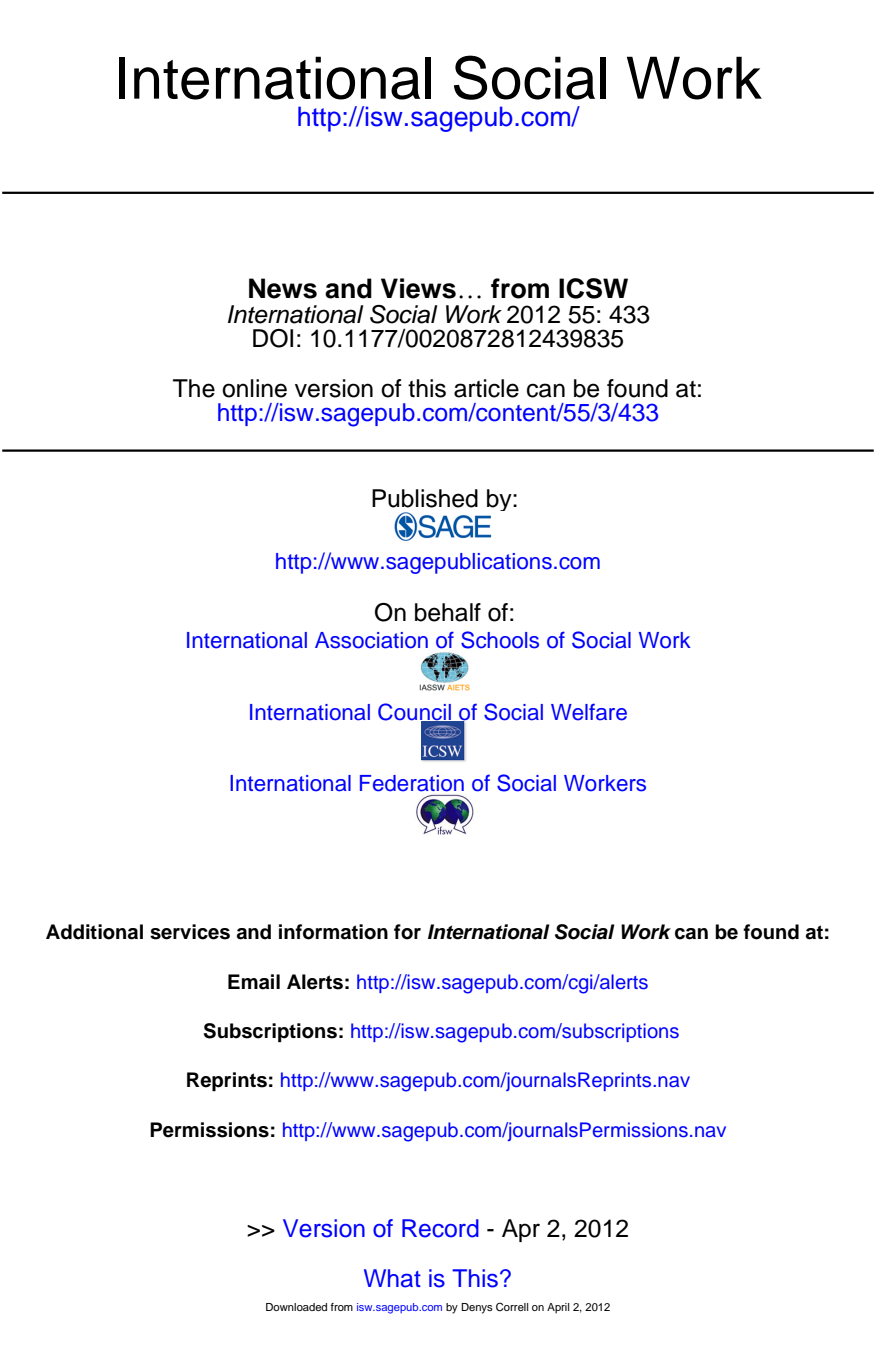  I want to click on The, so click(194, 388).
